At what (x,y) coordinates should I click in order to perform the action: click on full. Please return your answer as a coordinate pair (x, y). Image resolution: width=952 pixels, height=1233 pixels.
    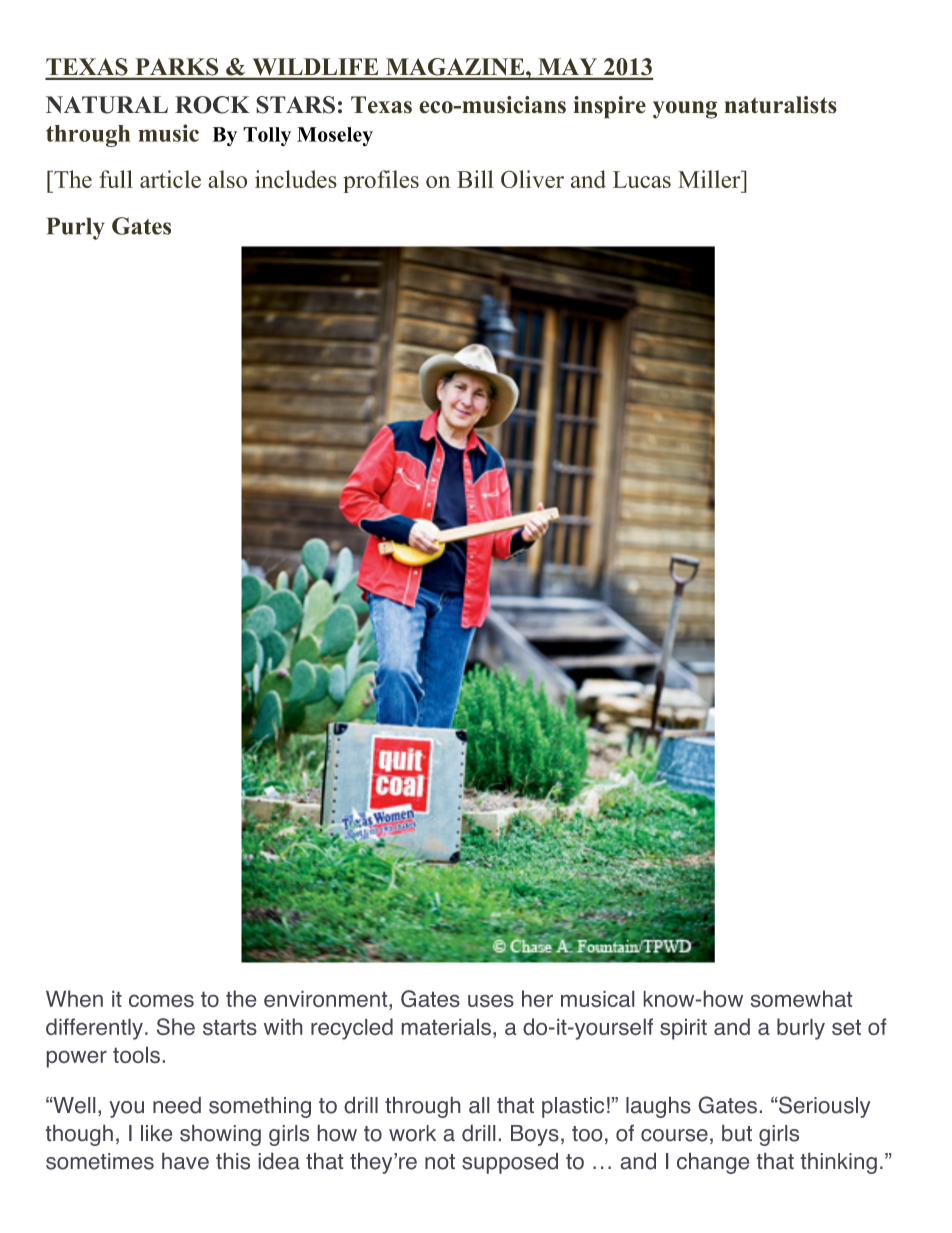
    Looking at the image, I should click on (116, 179).
